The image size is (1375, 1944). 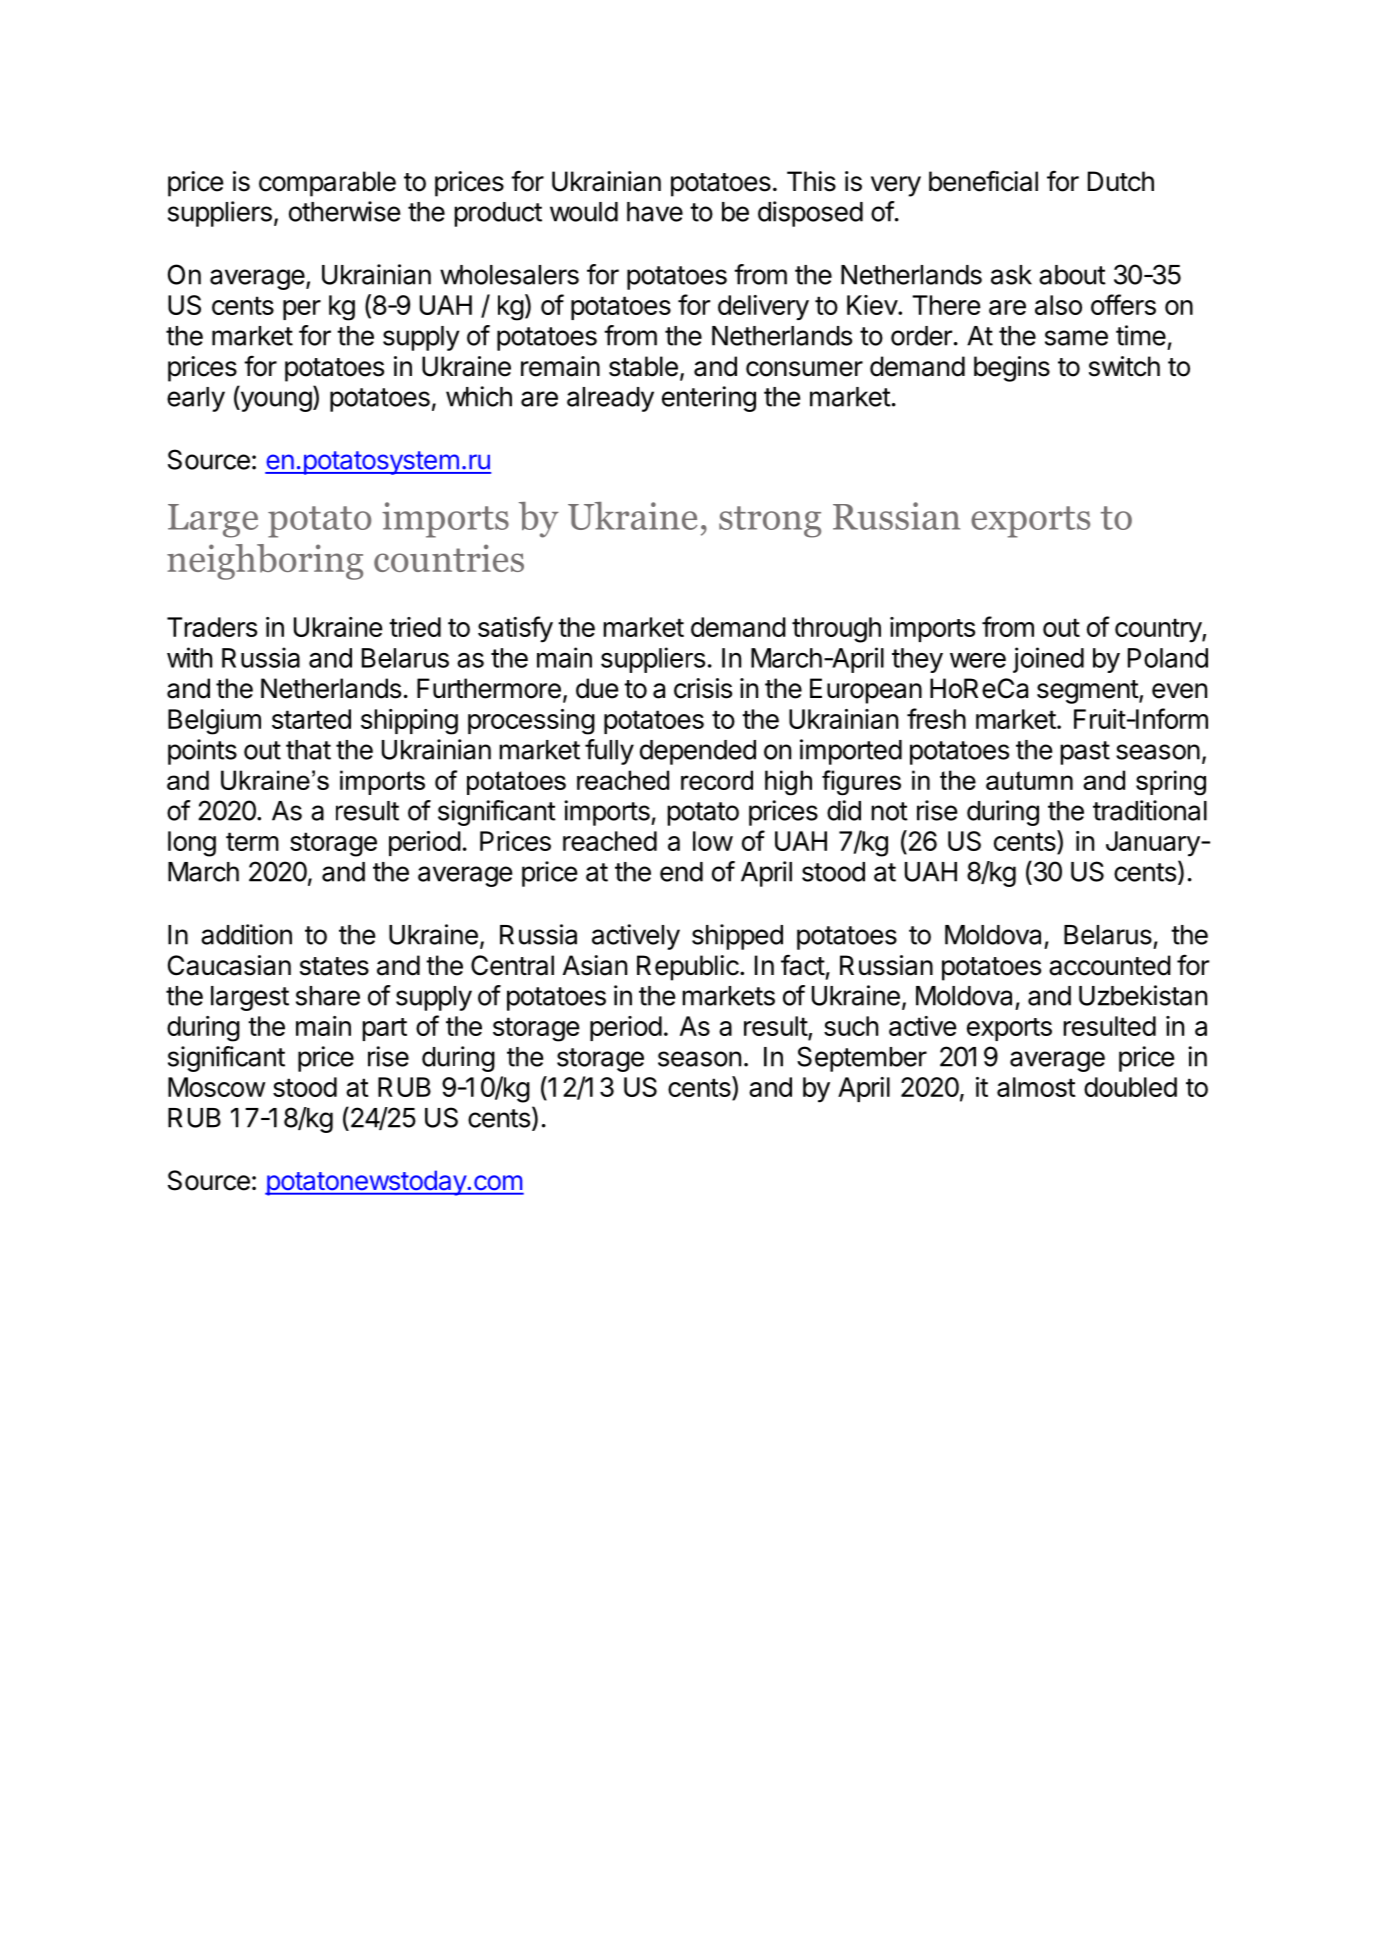 What do you see at coordinates (308, 750) in the document?
I see `that` at bounding box center [308, 750].
